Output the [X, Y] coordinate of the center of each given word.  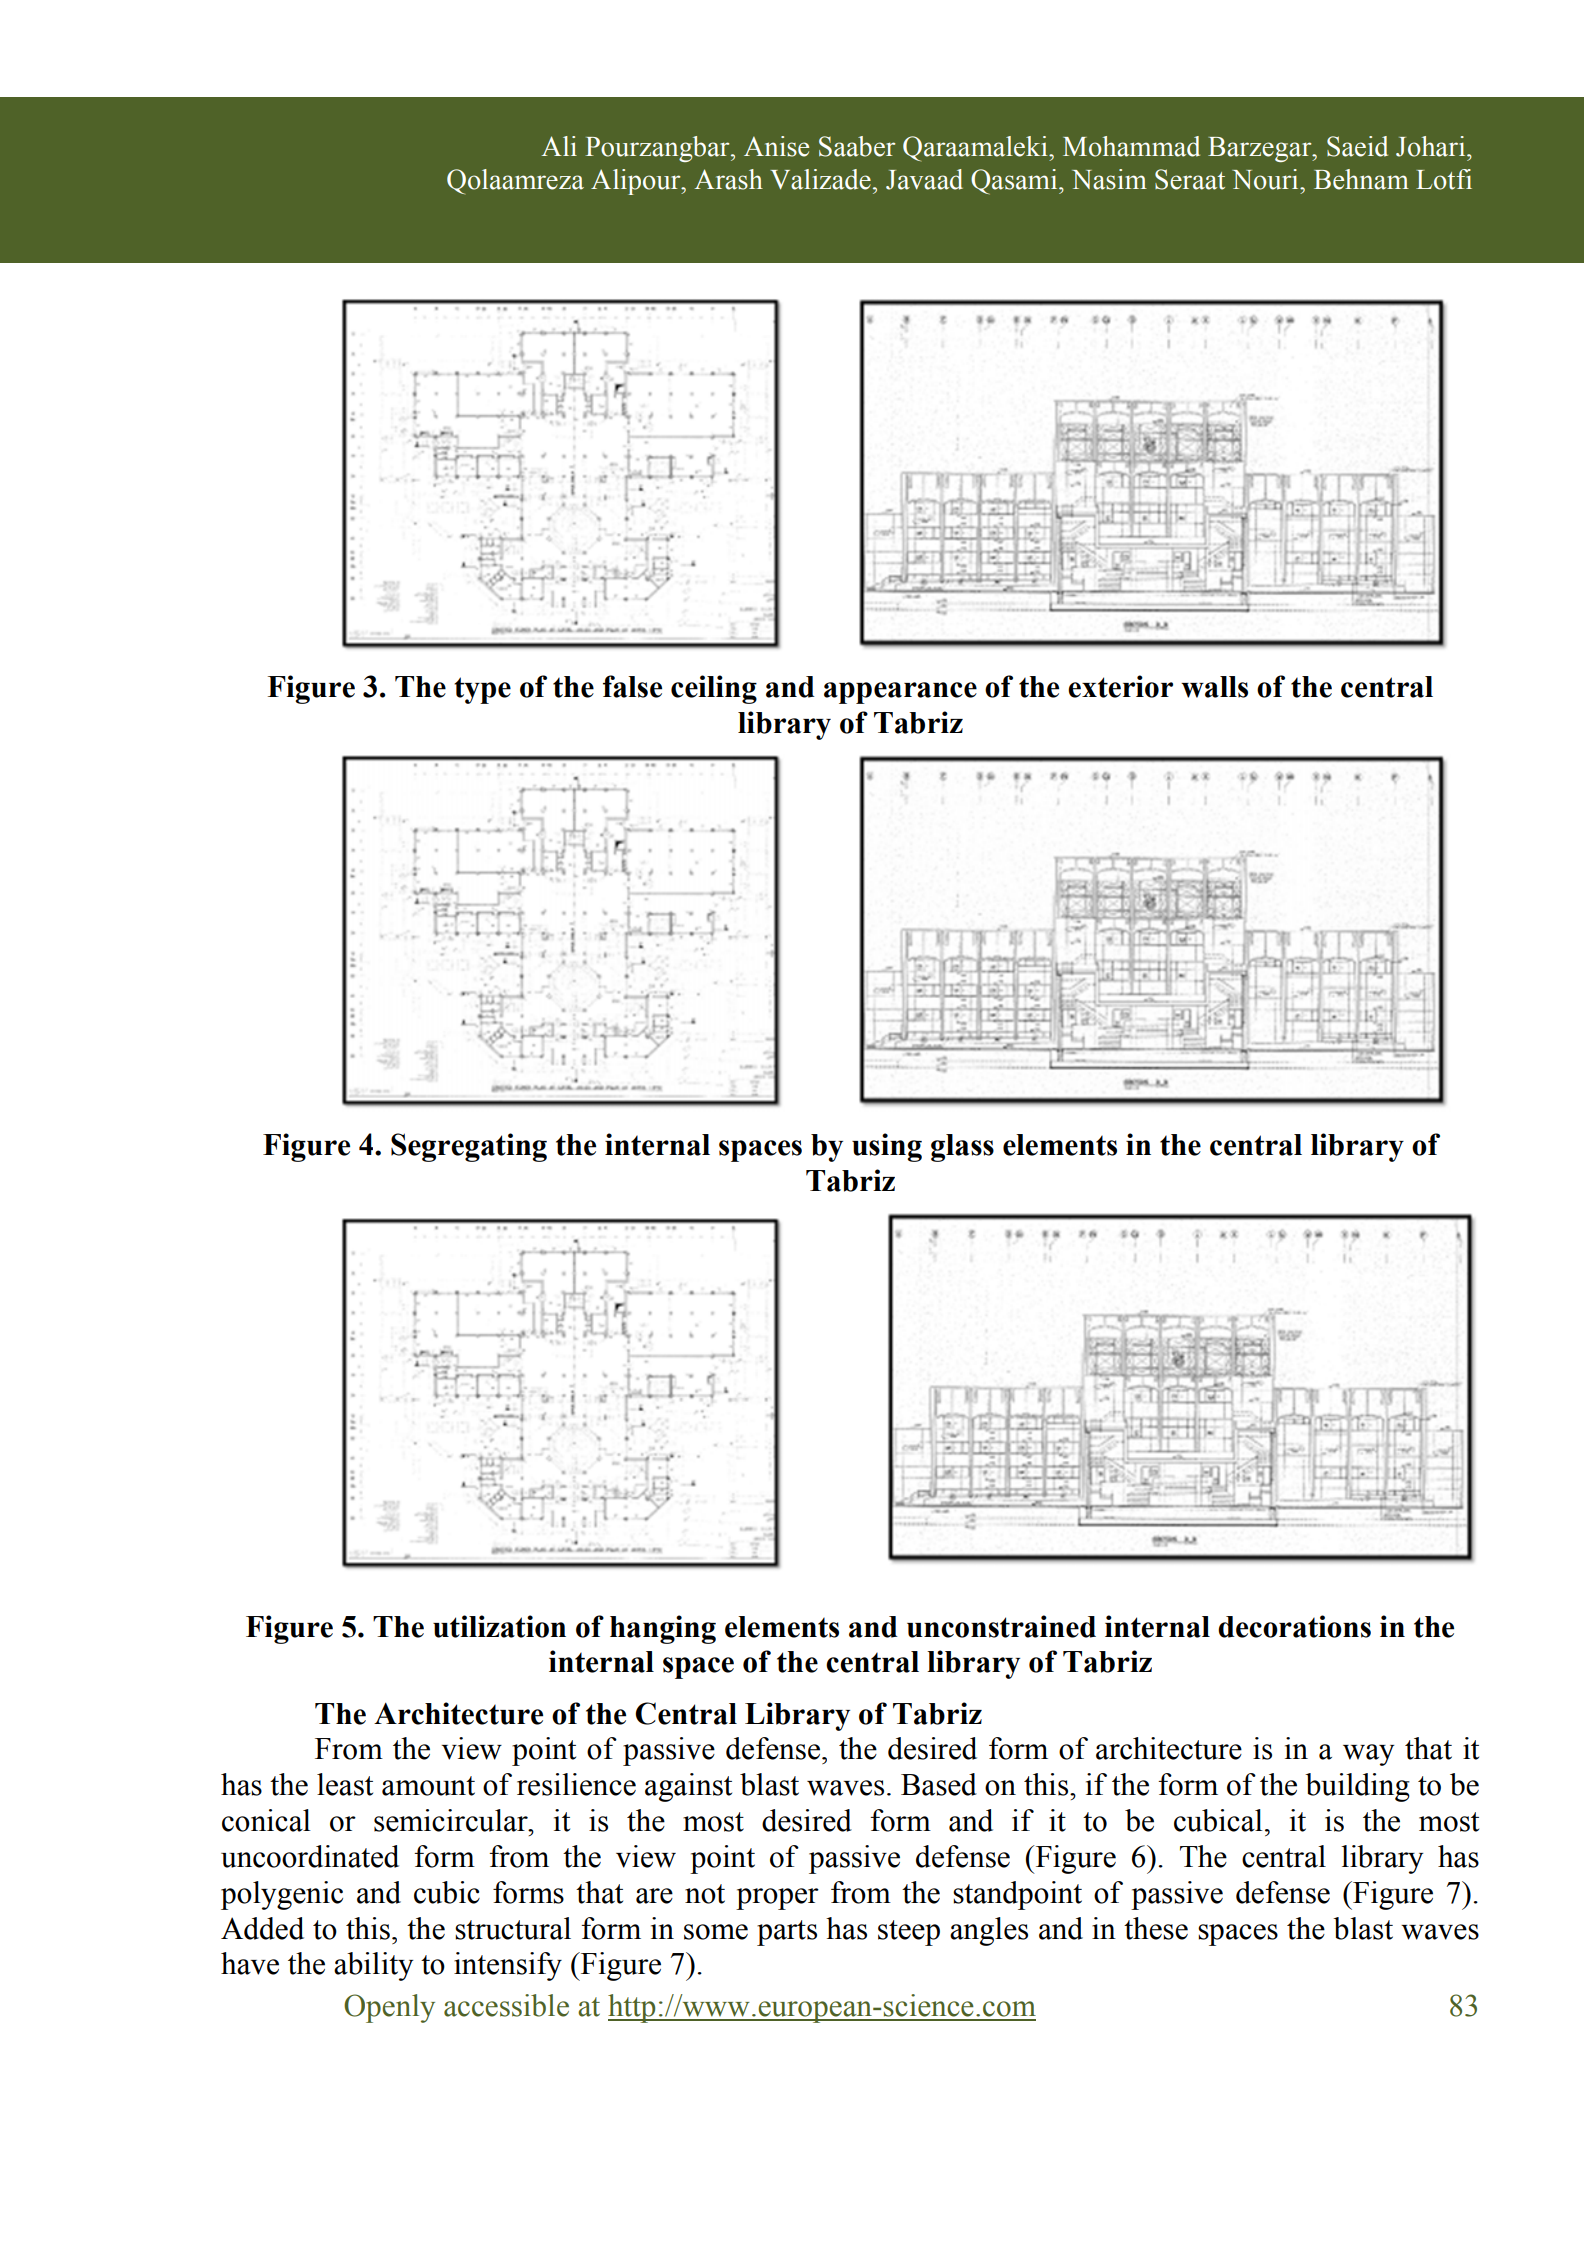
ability [374, 1966]
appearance [900, 693]
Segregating [469, 1147]
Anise [776, 146]
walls [1214, 687]
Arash [728, 179]
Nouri [1266, 179]
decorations [1294, 1626]
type [482, 690]
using [887, 1147]
